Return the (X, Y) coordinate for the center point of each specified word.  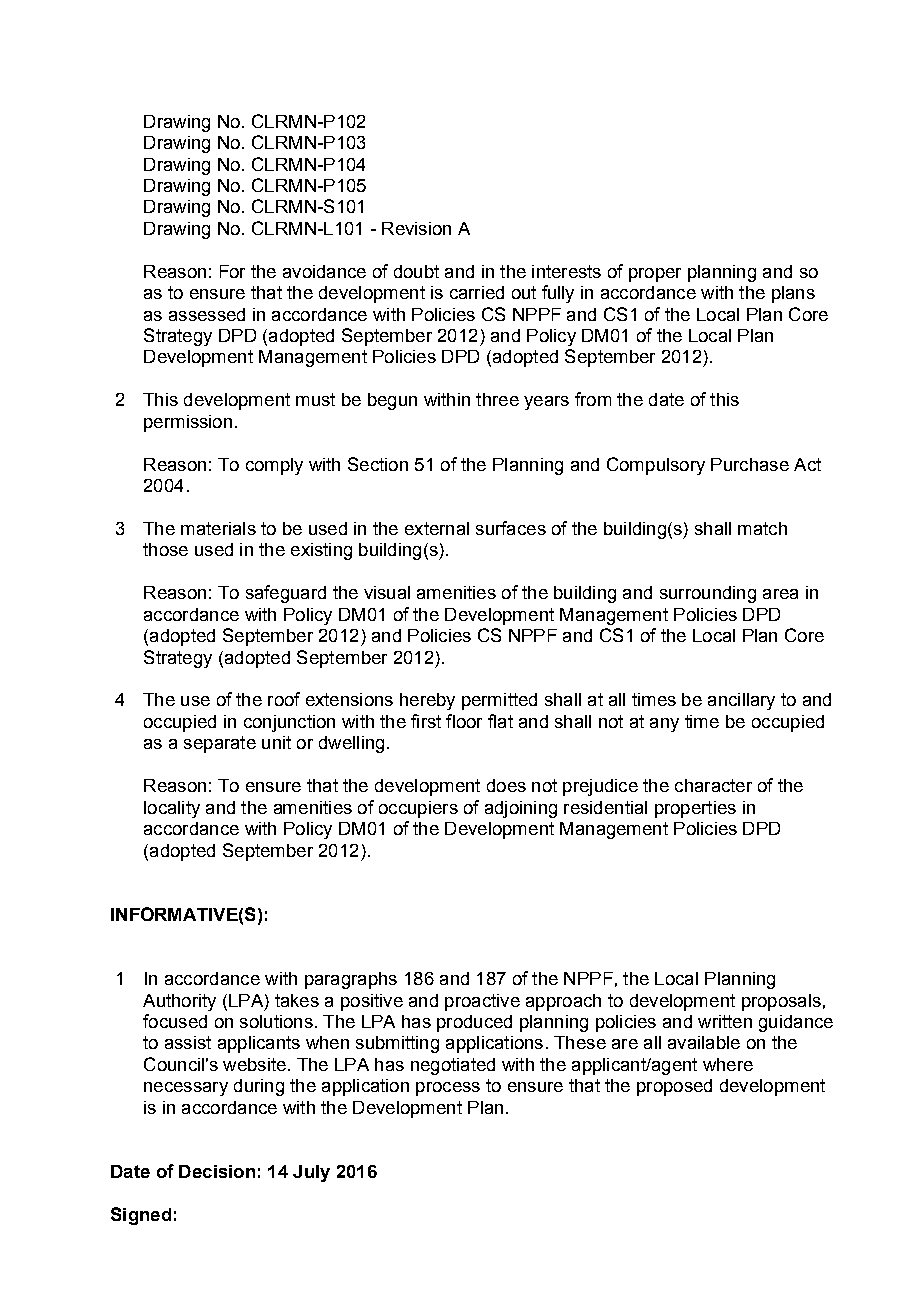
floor (464, 721)
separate (220, 744)
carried (477, 292)
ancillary (741, 701)
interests (566, 271)
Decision (217, 1171)
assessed (207, 314)
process (448, 1089)
